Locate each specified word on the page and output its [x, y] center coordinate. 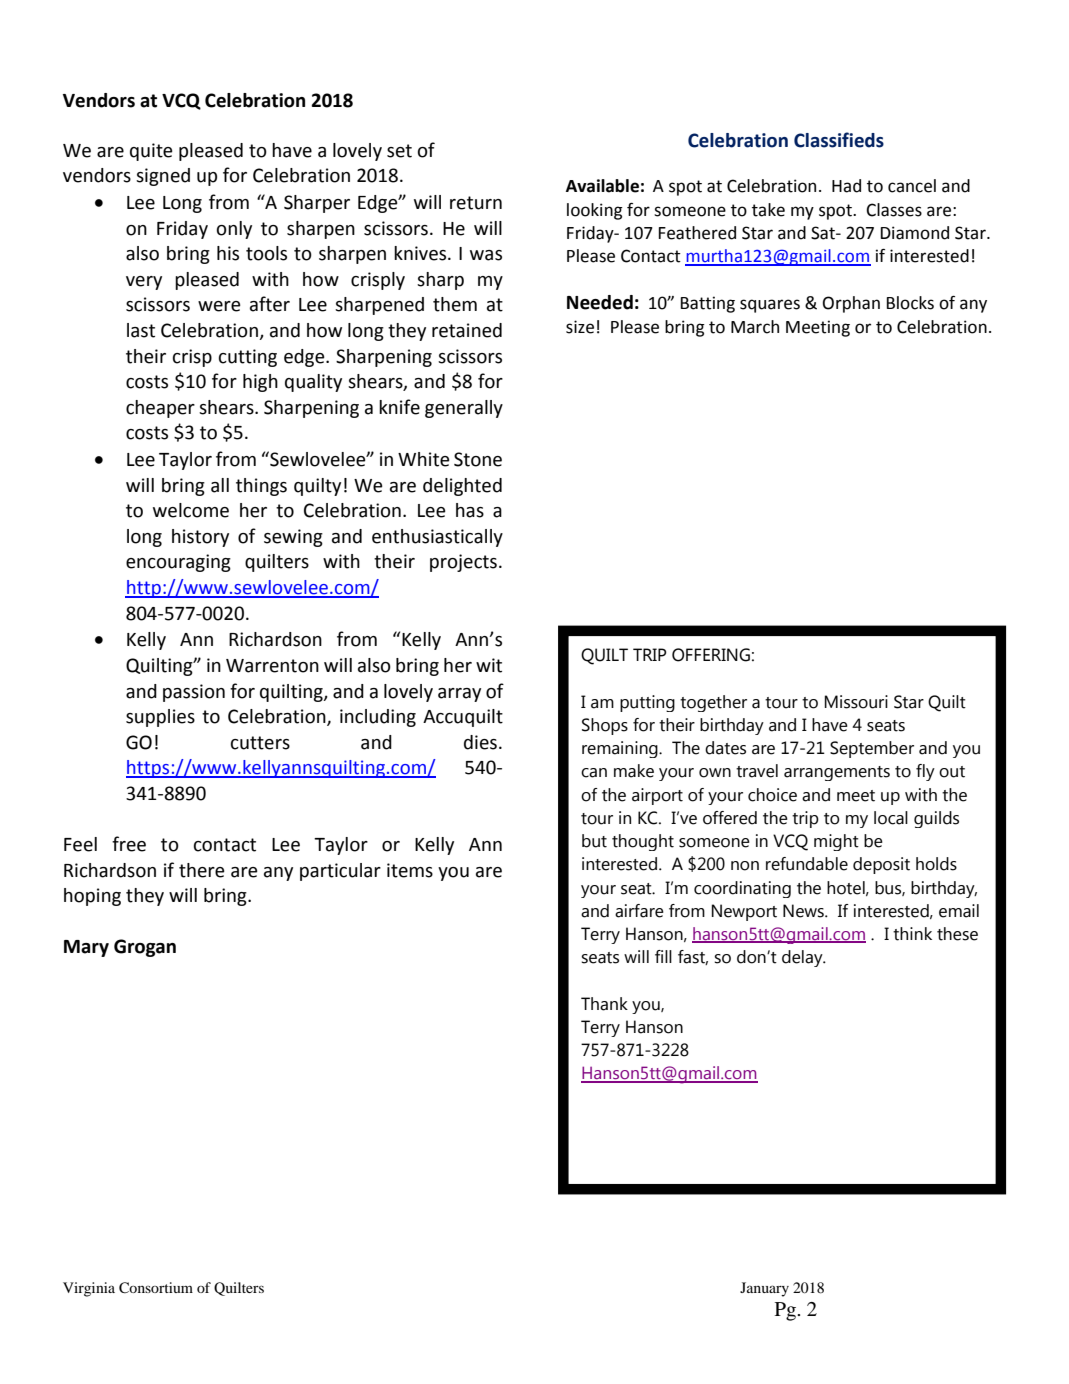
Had [846, 186]
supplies [160, 718]
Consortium [156, 1288]
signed [163, 177]
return [476, 203]
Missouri [856, 702]
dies [480, 742]
